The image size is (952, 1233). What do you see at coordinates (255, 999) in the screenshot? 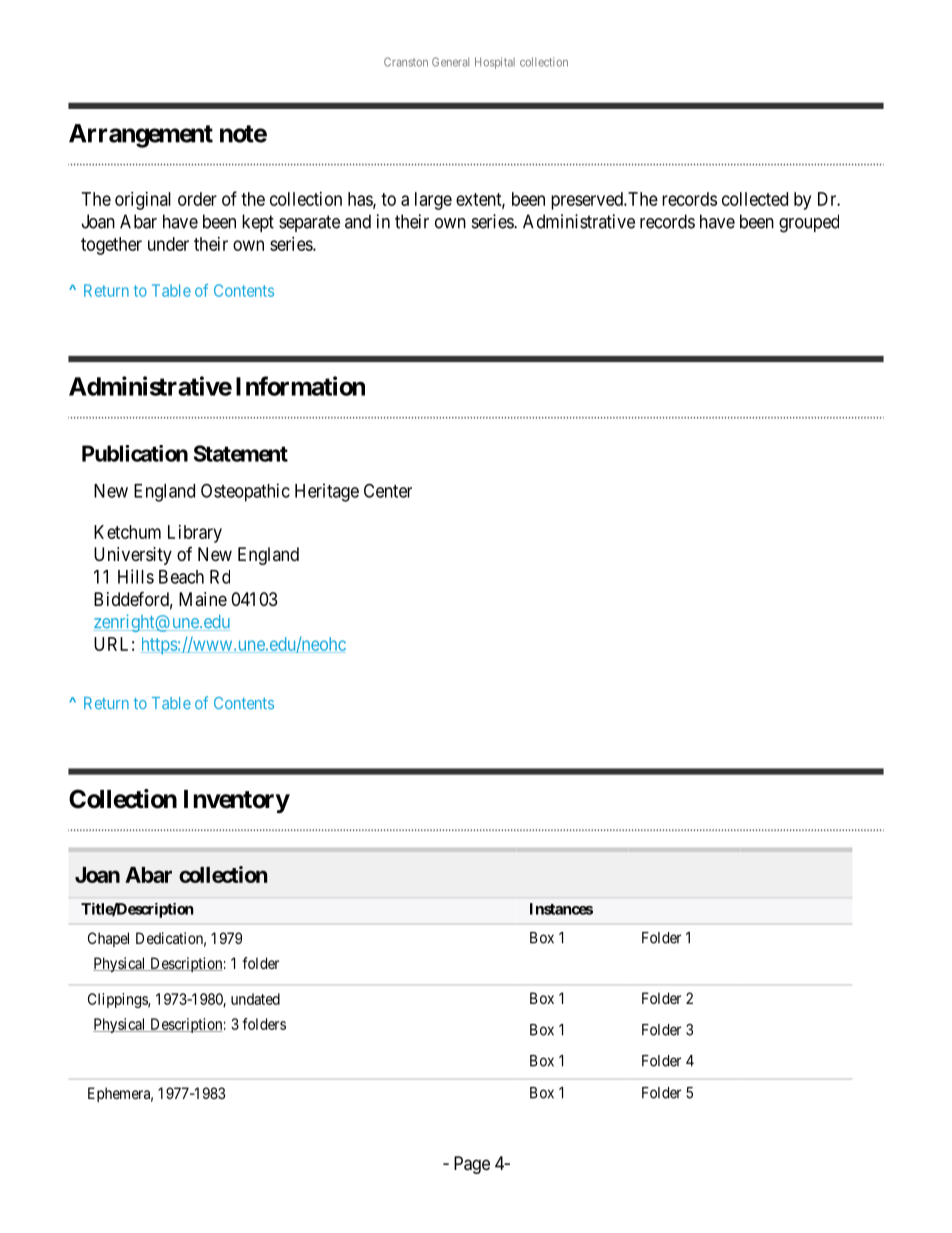
I see `undated` at bounding box center [255, 999].
